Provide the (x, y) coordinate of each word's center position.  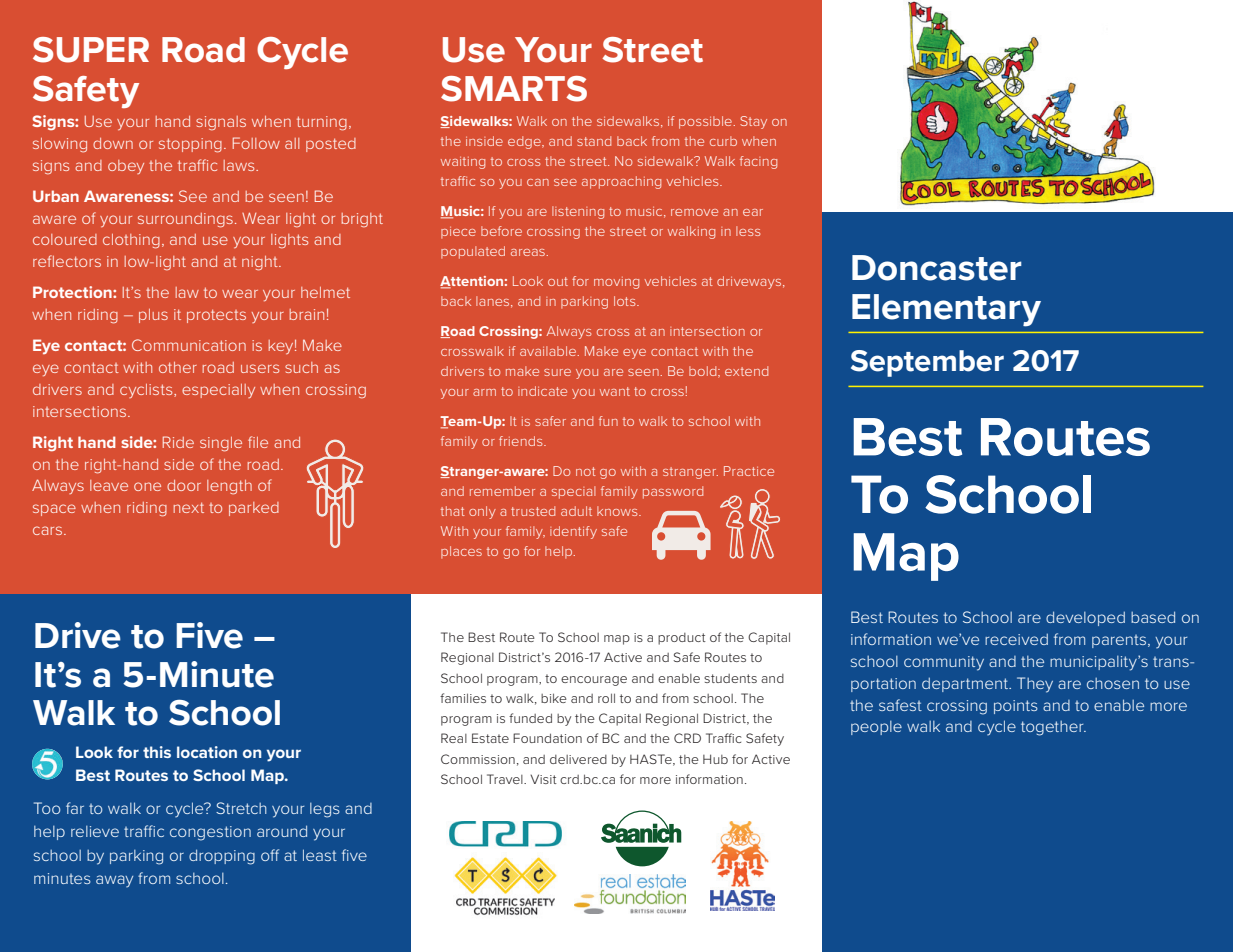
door (184, 485)
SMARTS (514, 89)
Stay (753, 122)
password (673, 492)
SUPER (91, 50)
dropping (222, 857)
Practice (749, 471)
